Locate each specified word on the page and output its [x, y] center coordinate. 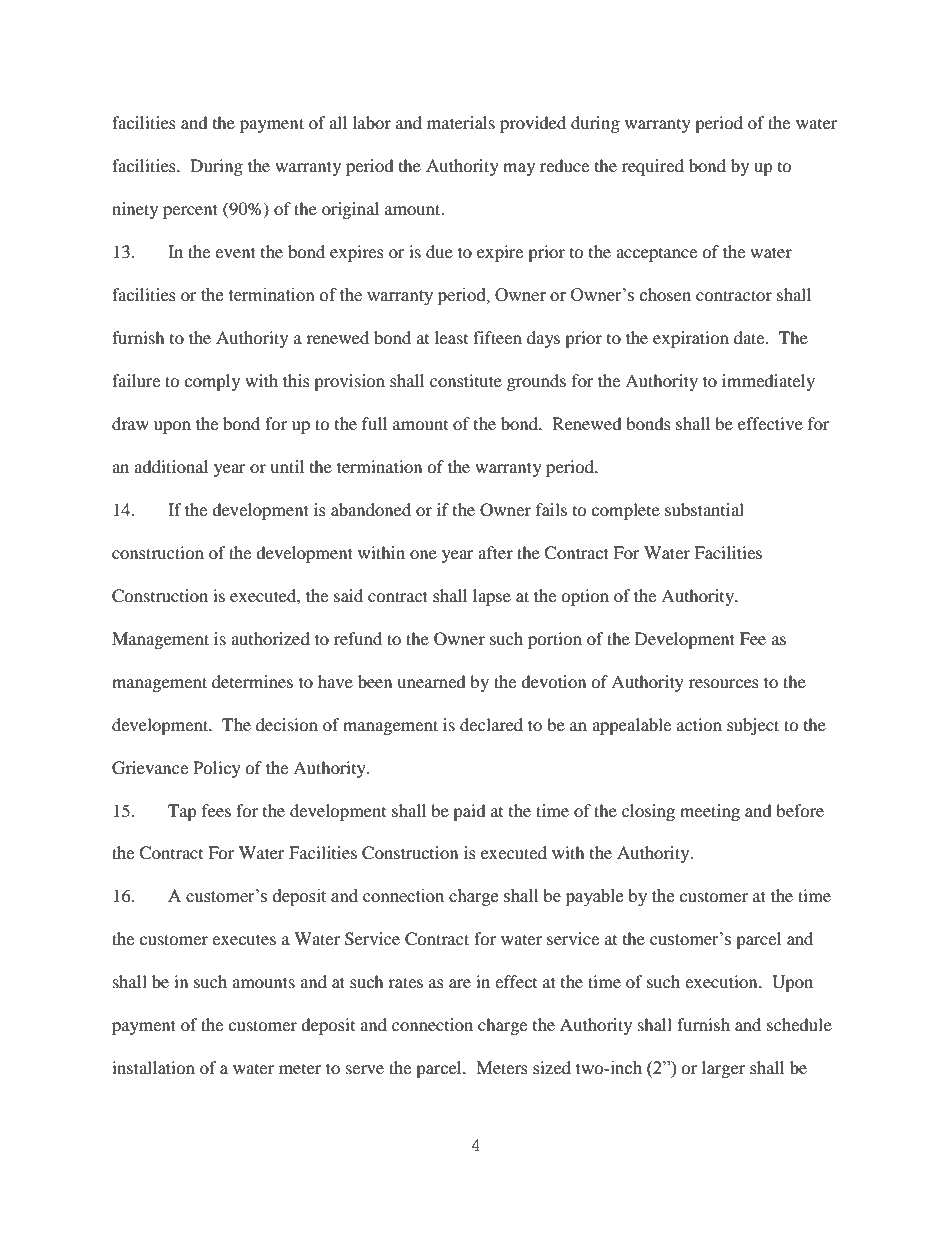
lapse [492, 597]
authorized [270, 638]
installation [153, 1067]
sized [552, 1067]
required [653, 167]
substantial [704, 509]
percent [190, 211]
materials [461, 122]
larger [724, 1069]
